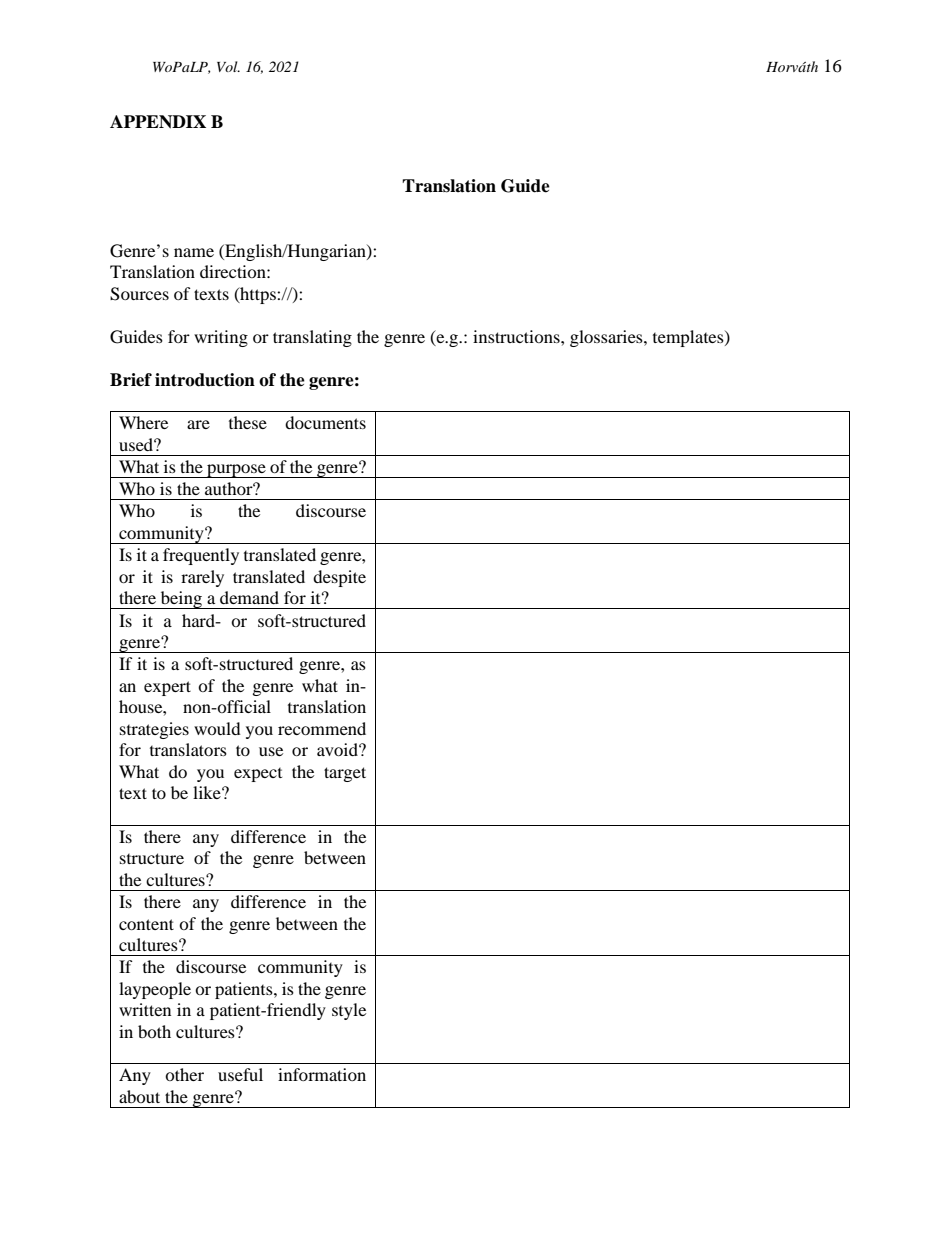 This screenshot has height=1233, width=952. I want to click on rarely, so click(202, 578).
